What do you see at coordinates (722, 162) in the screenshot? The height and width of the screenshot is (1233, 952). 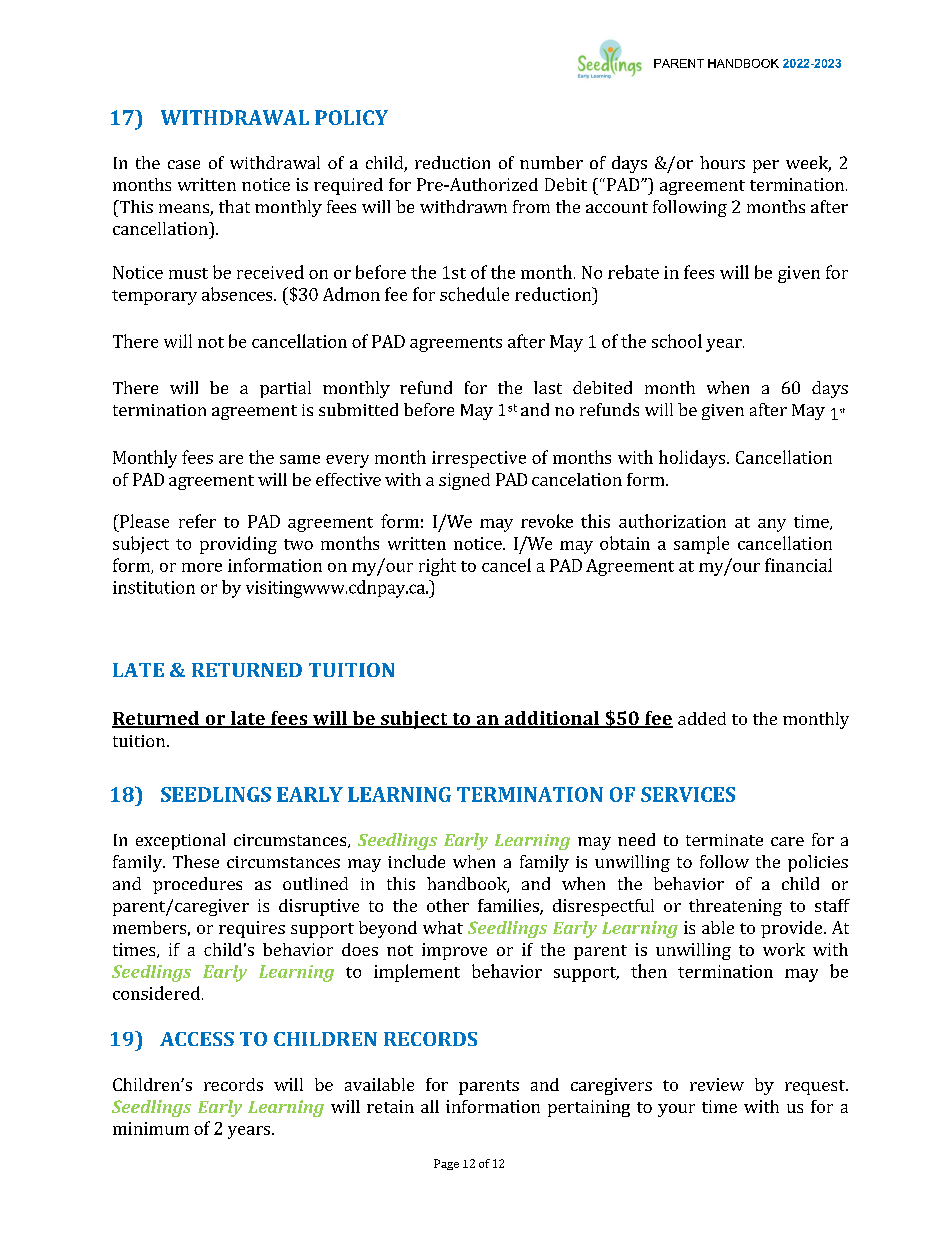 I see `hours` at bounding box center [722, 162].
